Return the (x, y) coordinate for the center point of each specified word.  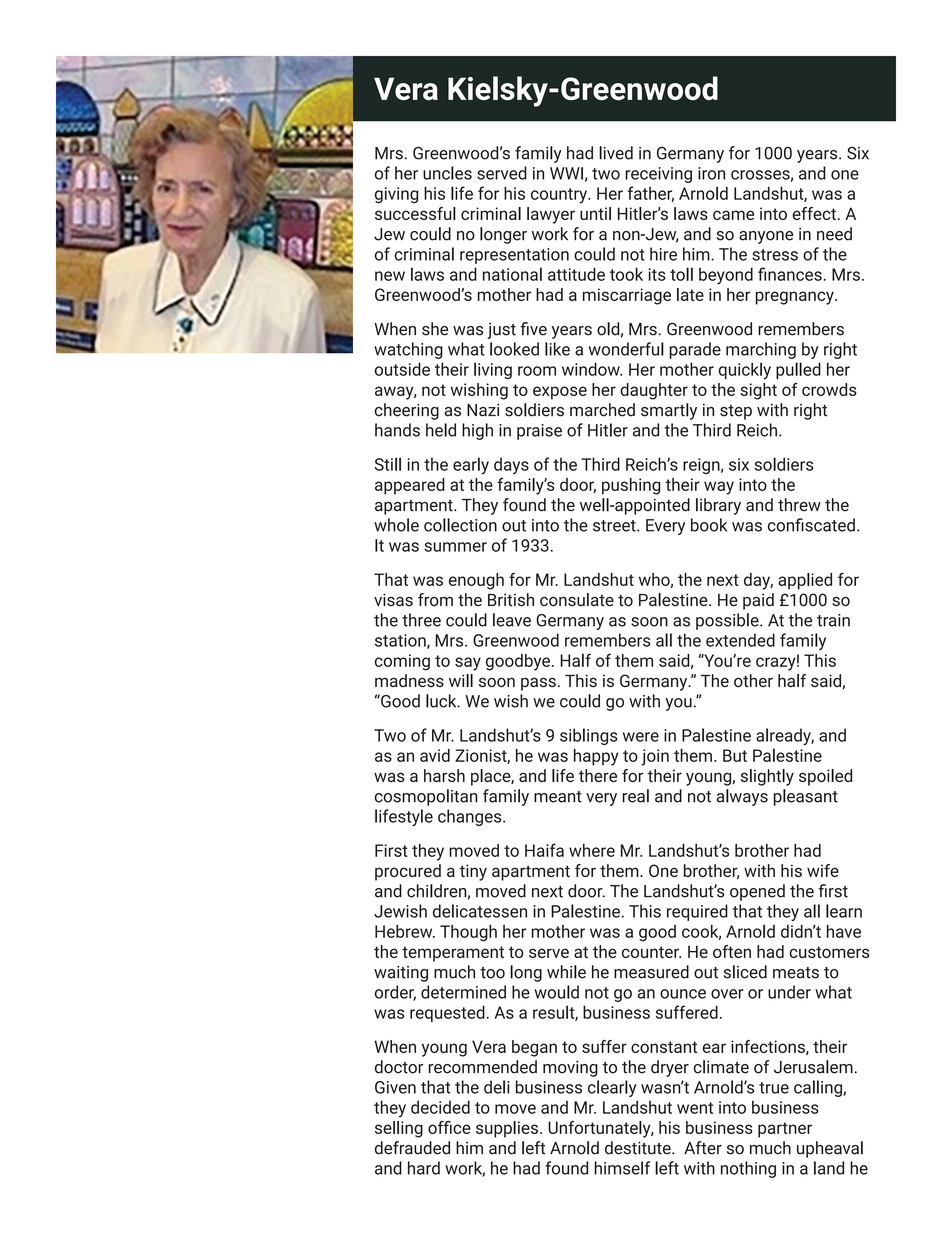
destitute (639, 1148)
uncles (447, 173)
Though (468, 933)
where (592, 850)
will (461, 680)
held (441, 430)
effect (814, 213)
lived (616, 153)
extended (740, 640)
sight (758, 391)
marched (602, 410)
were (641, 737)
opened (757, 892)
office (449, 1127)
